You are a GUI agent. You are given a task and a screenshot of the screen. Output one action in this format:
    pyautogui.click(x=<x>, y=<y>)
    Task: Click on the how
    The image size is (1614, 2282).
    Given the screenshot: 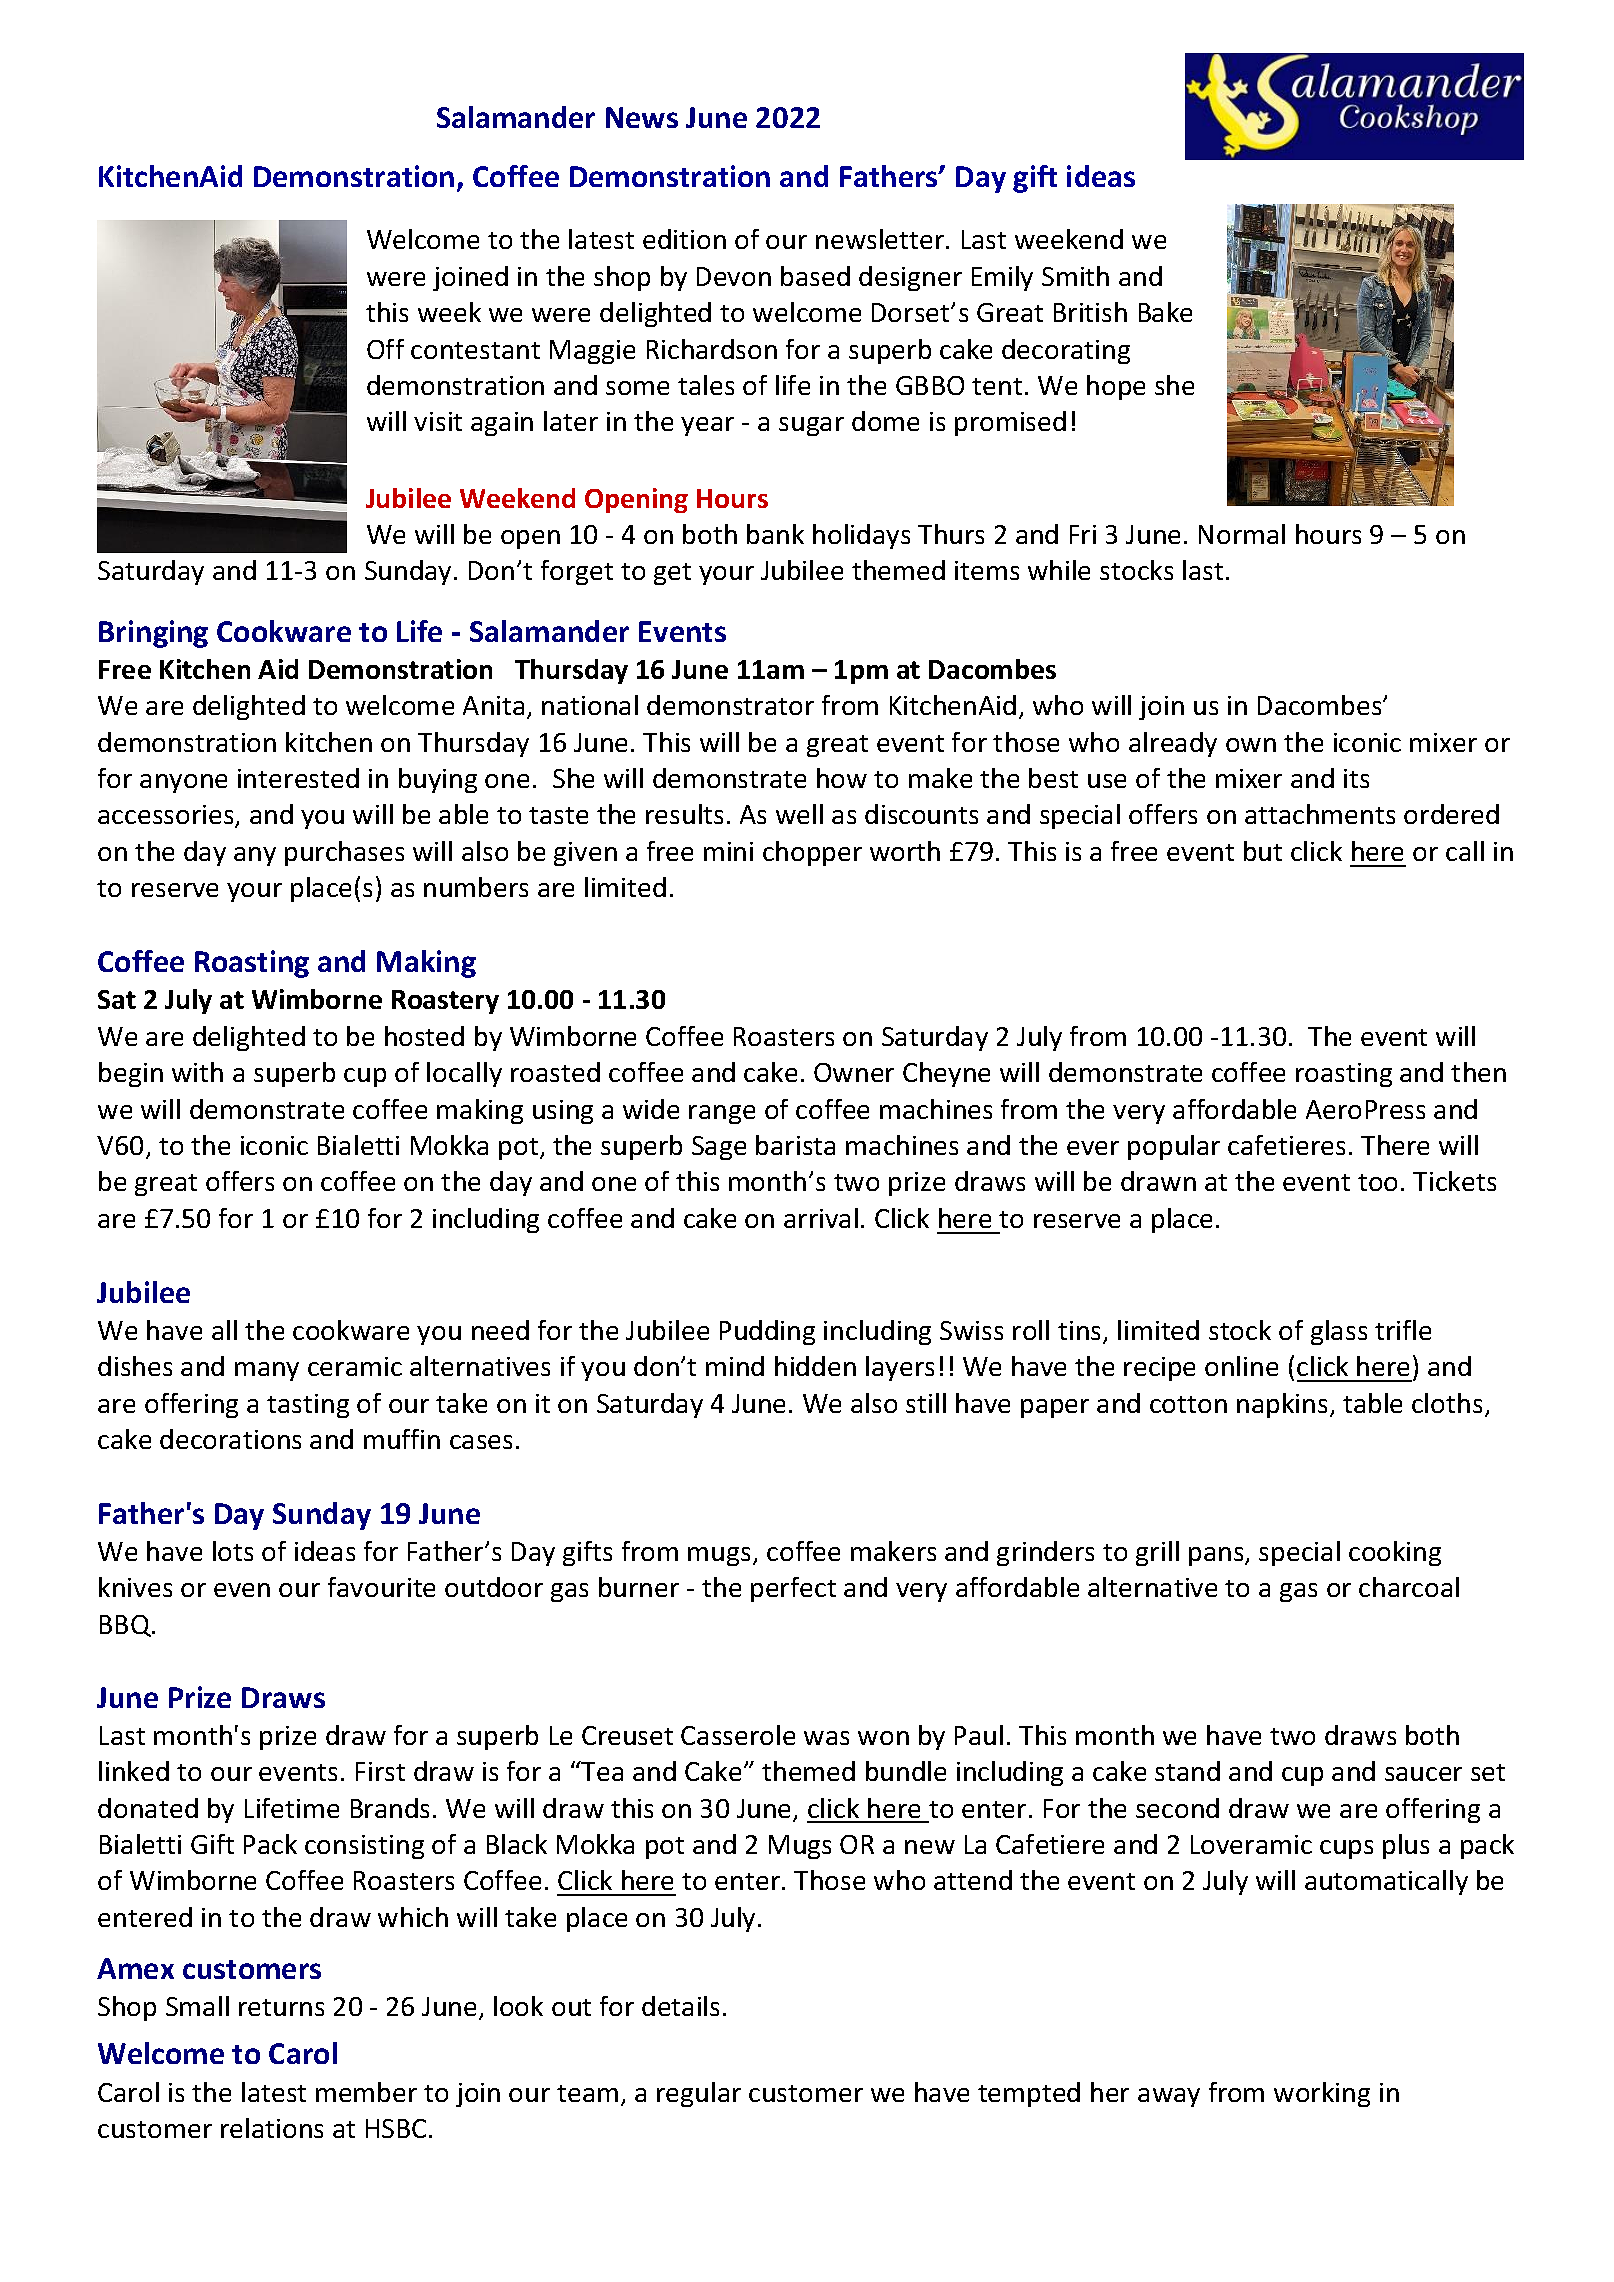 What is the action you would take?
    pyautogui.click(x=842, y=778)
